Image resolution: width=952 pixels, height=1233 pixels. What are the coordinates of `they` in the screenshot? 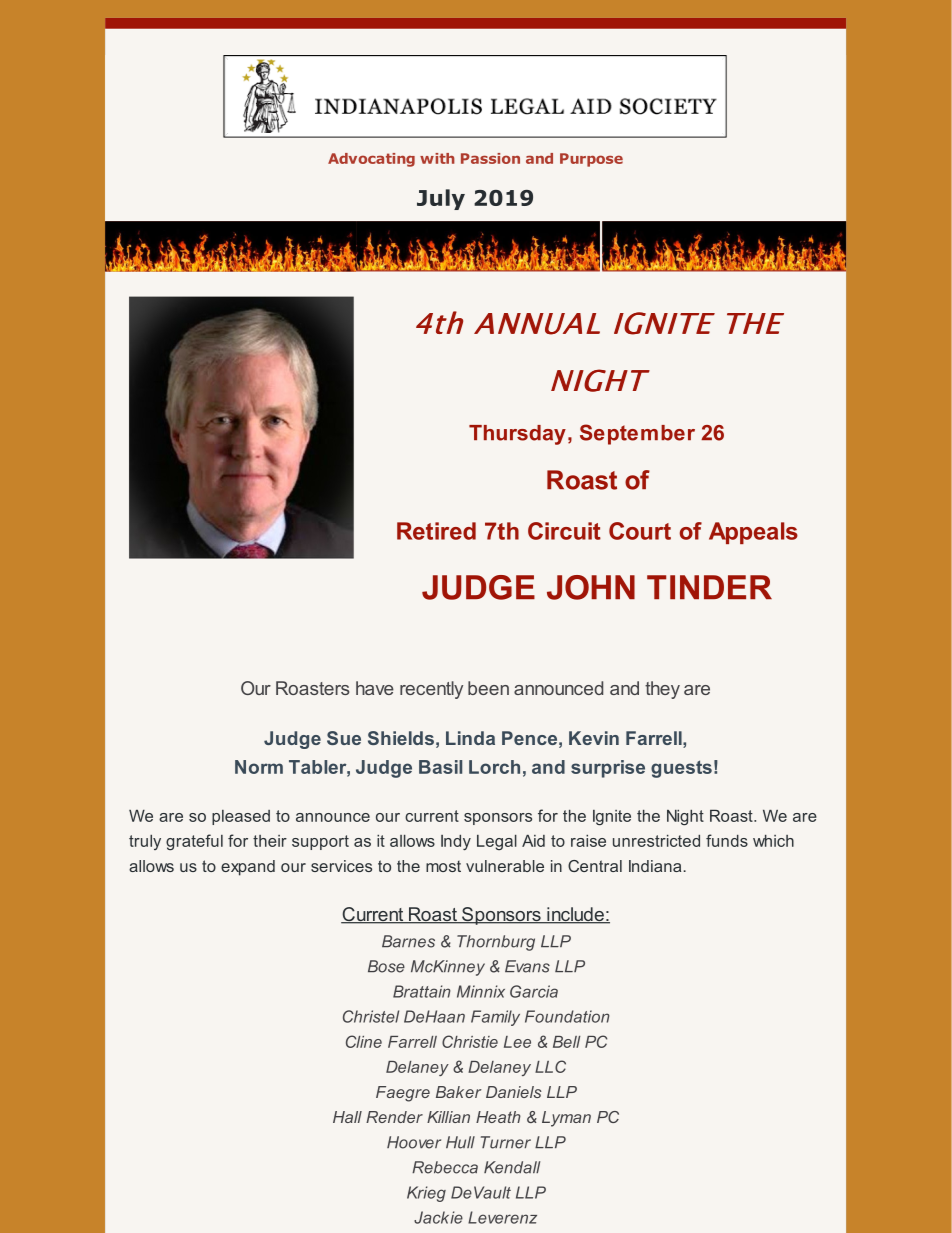 It's located at (662, 690).
